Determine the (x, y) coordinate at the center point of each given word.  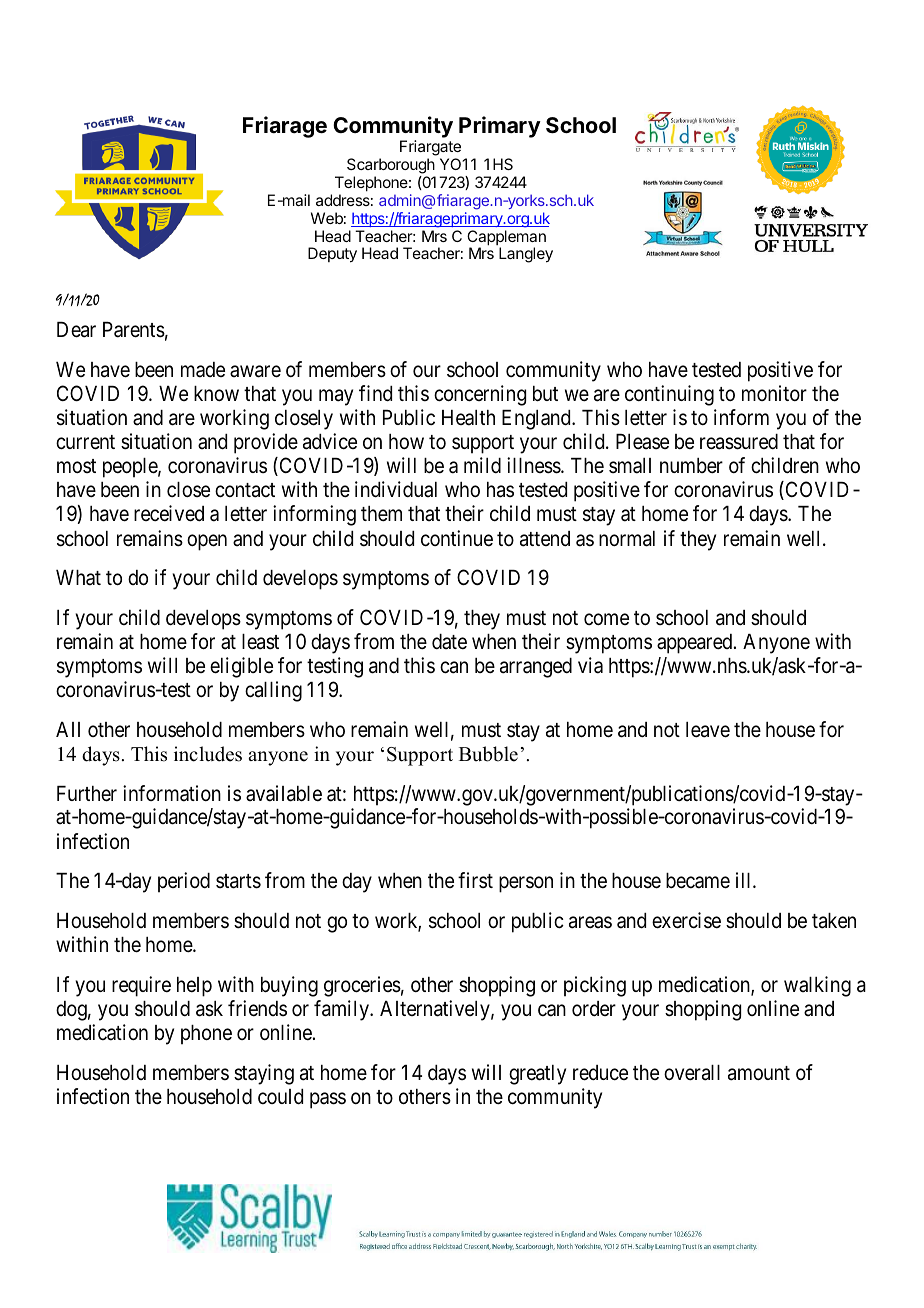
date (449, 642)
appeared (696, 644)
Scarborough (391, 167)
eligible (241, 667)
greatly (537, 1075)
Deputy (332, 255)
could (280, 1097)
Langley (526, 255)
